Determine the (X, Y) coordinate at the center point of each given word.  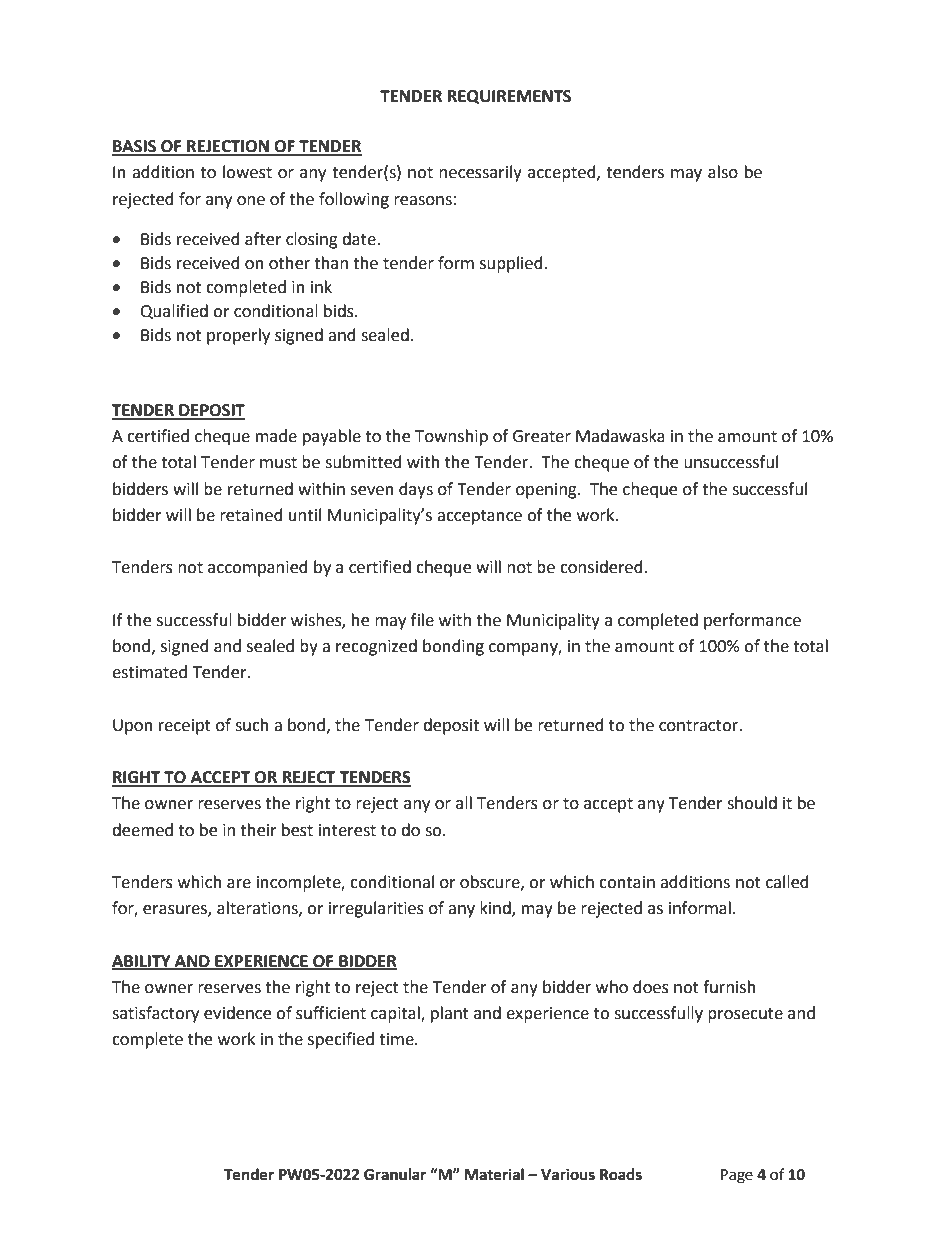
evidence (237, 1013)
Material (494, 1174)
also (723, 172)
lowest (247, 172)
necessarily (480, 173)
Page (737, 1176)
